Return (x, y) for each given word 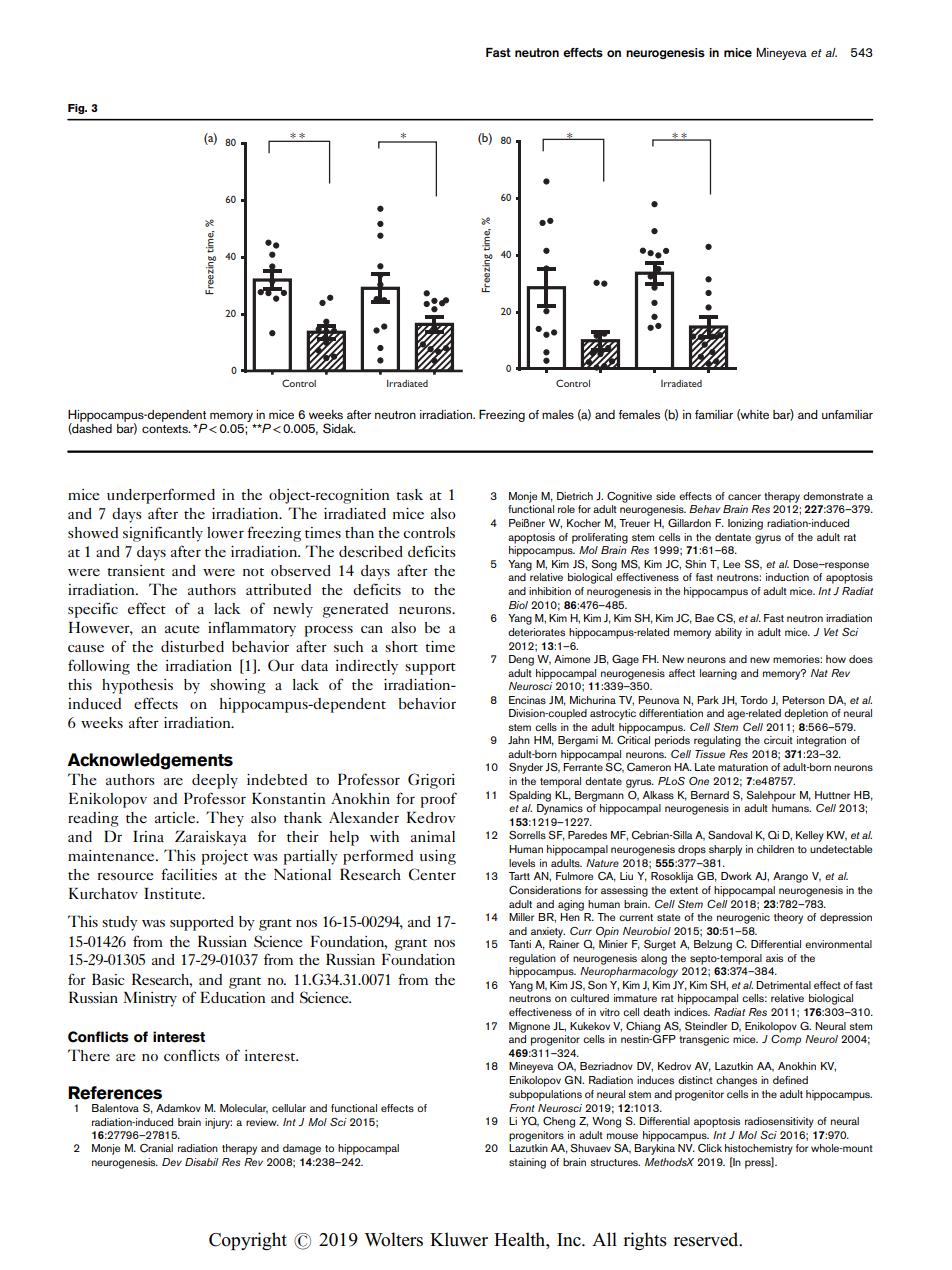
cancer (744, 497)
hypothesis (137, 686)
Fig (77, 109)
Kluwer (459, 1239)
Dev (172, 1162)
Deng (521, 660)
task (409, 494)
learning (718, 674)
